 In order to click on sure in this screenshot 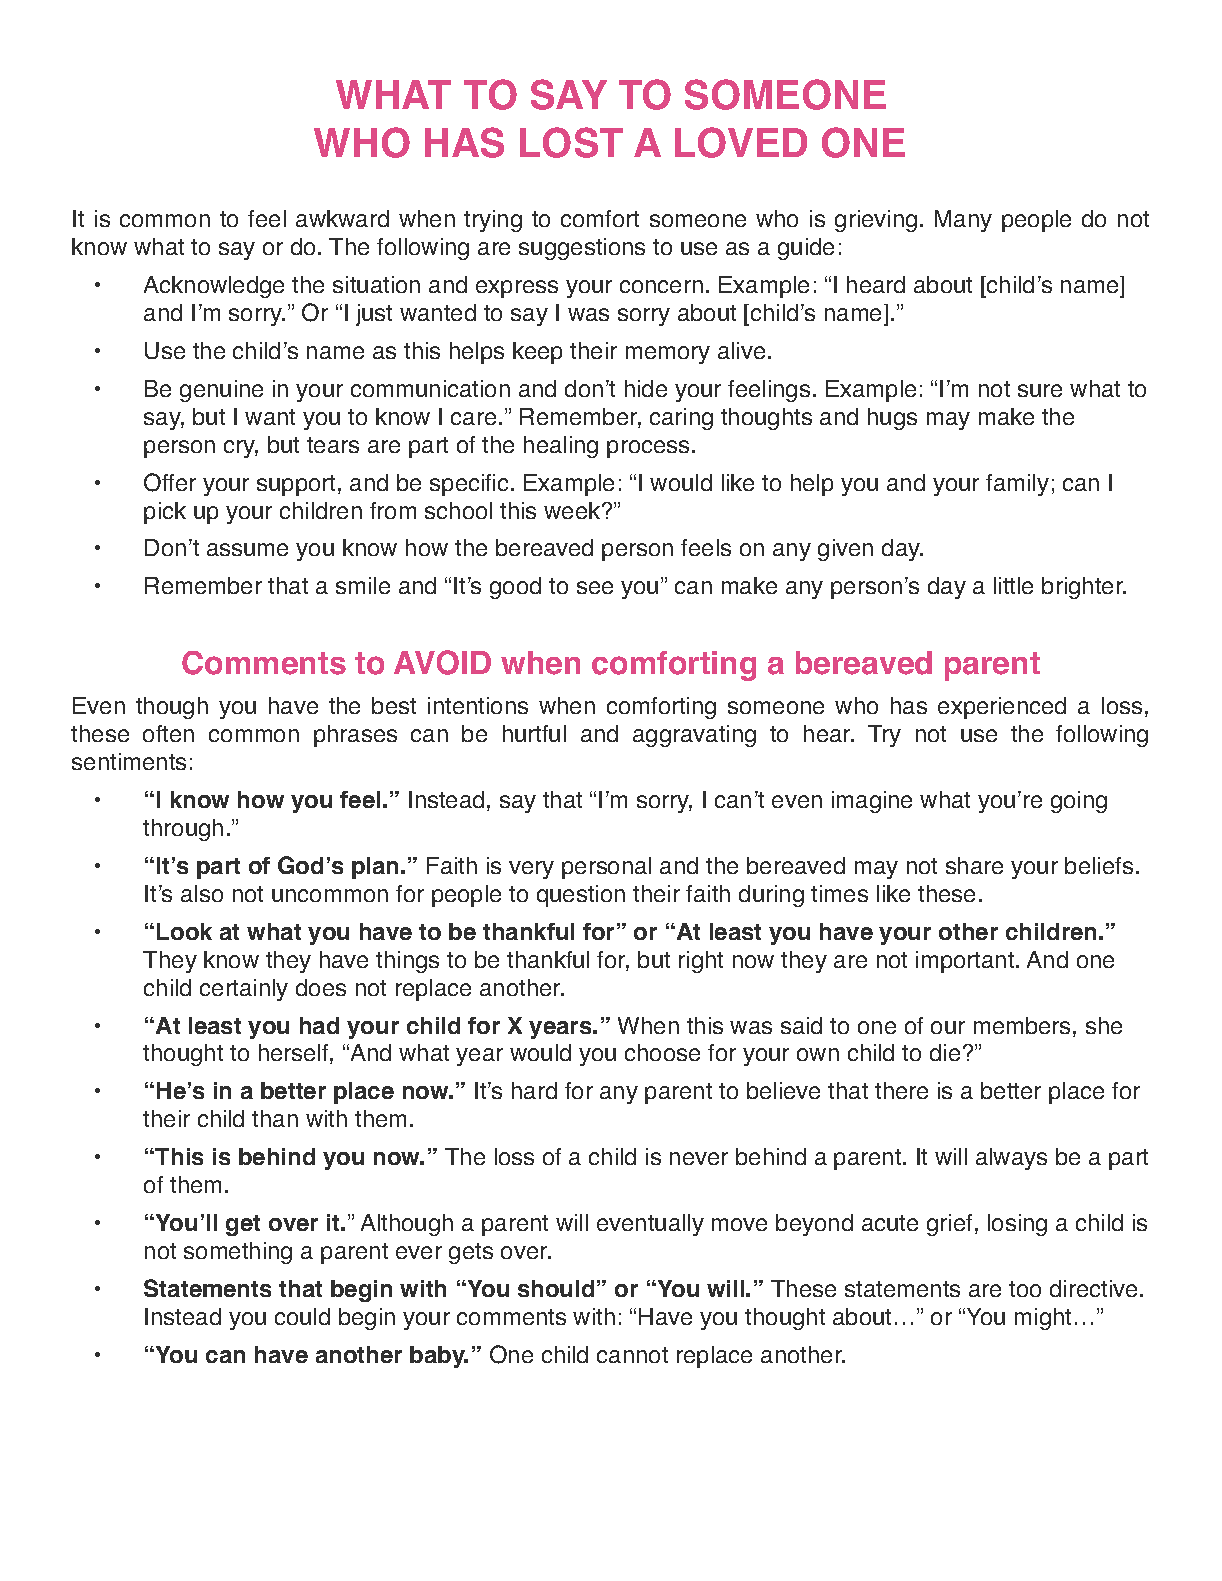, I will do `click(1040, 390)`.
